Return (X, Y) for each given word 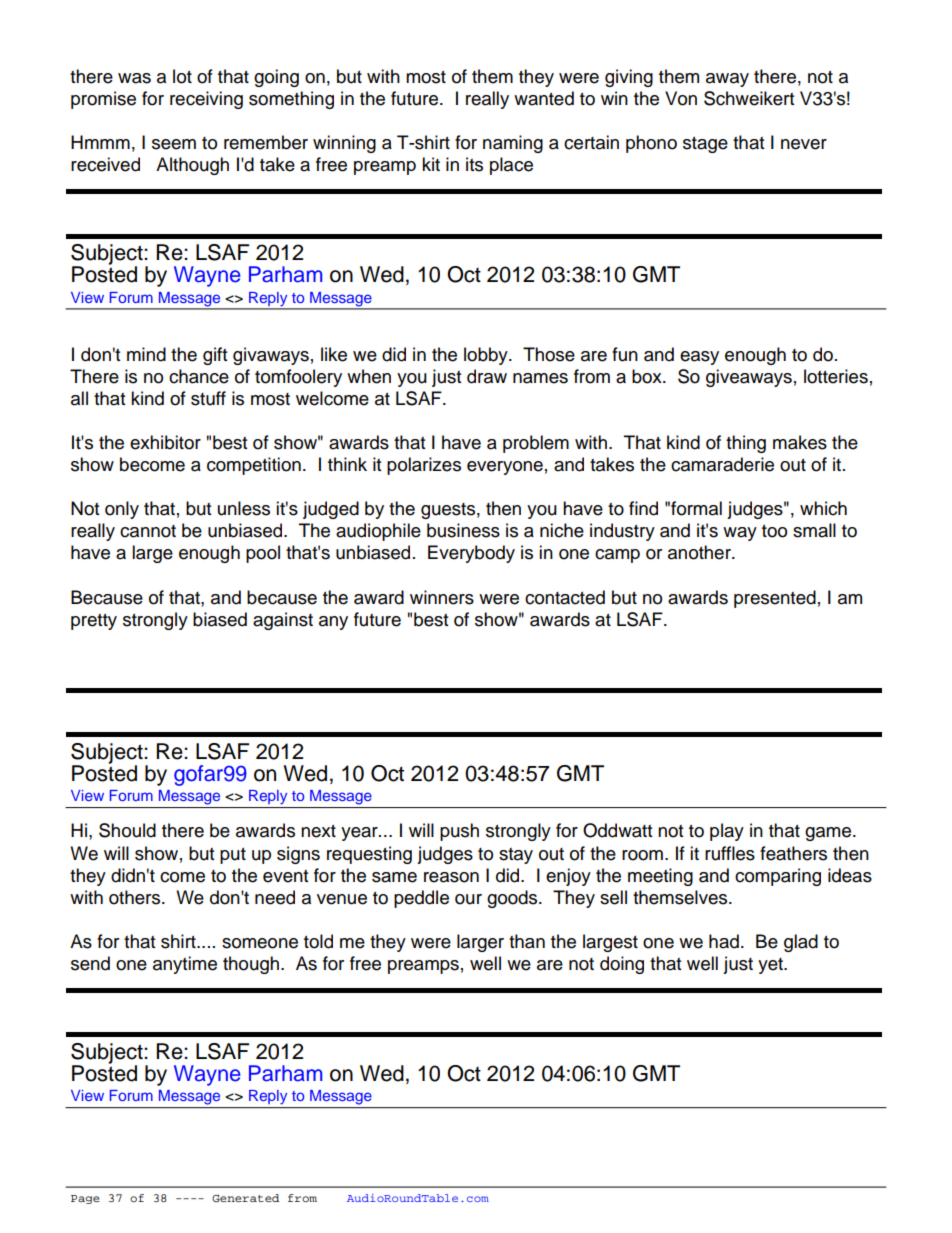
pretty (94, 622)
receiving (206, 100)
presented (775, 599)
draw (487, 376)
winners (442, 597)
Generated (245, 1198)
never (804, 144)
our (468, 899)
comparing (778, 877)
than (527, 941)
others (136, 897)
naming (513, 144)
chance (199, 376)
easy (699, 358)
